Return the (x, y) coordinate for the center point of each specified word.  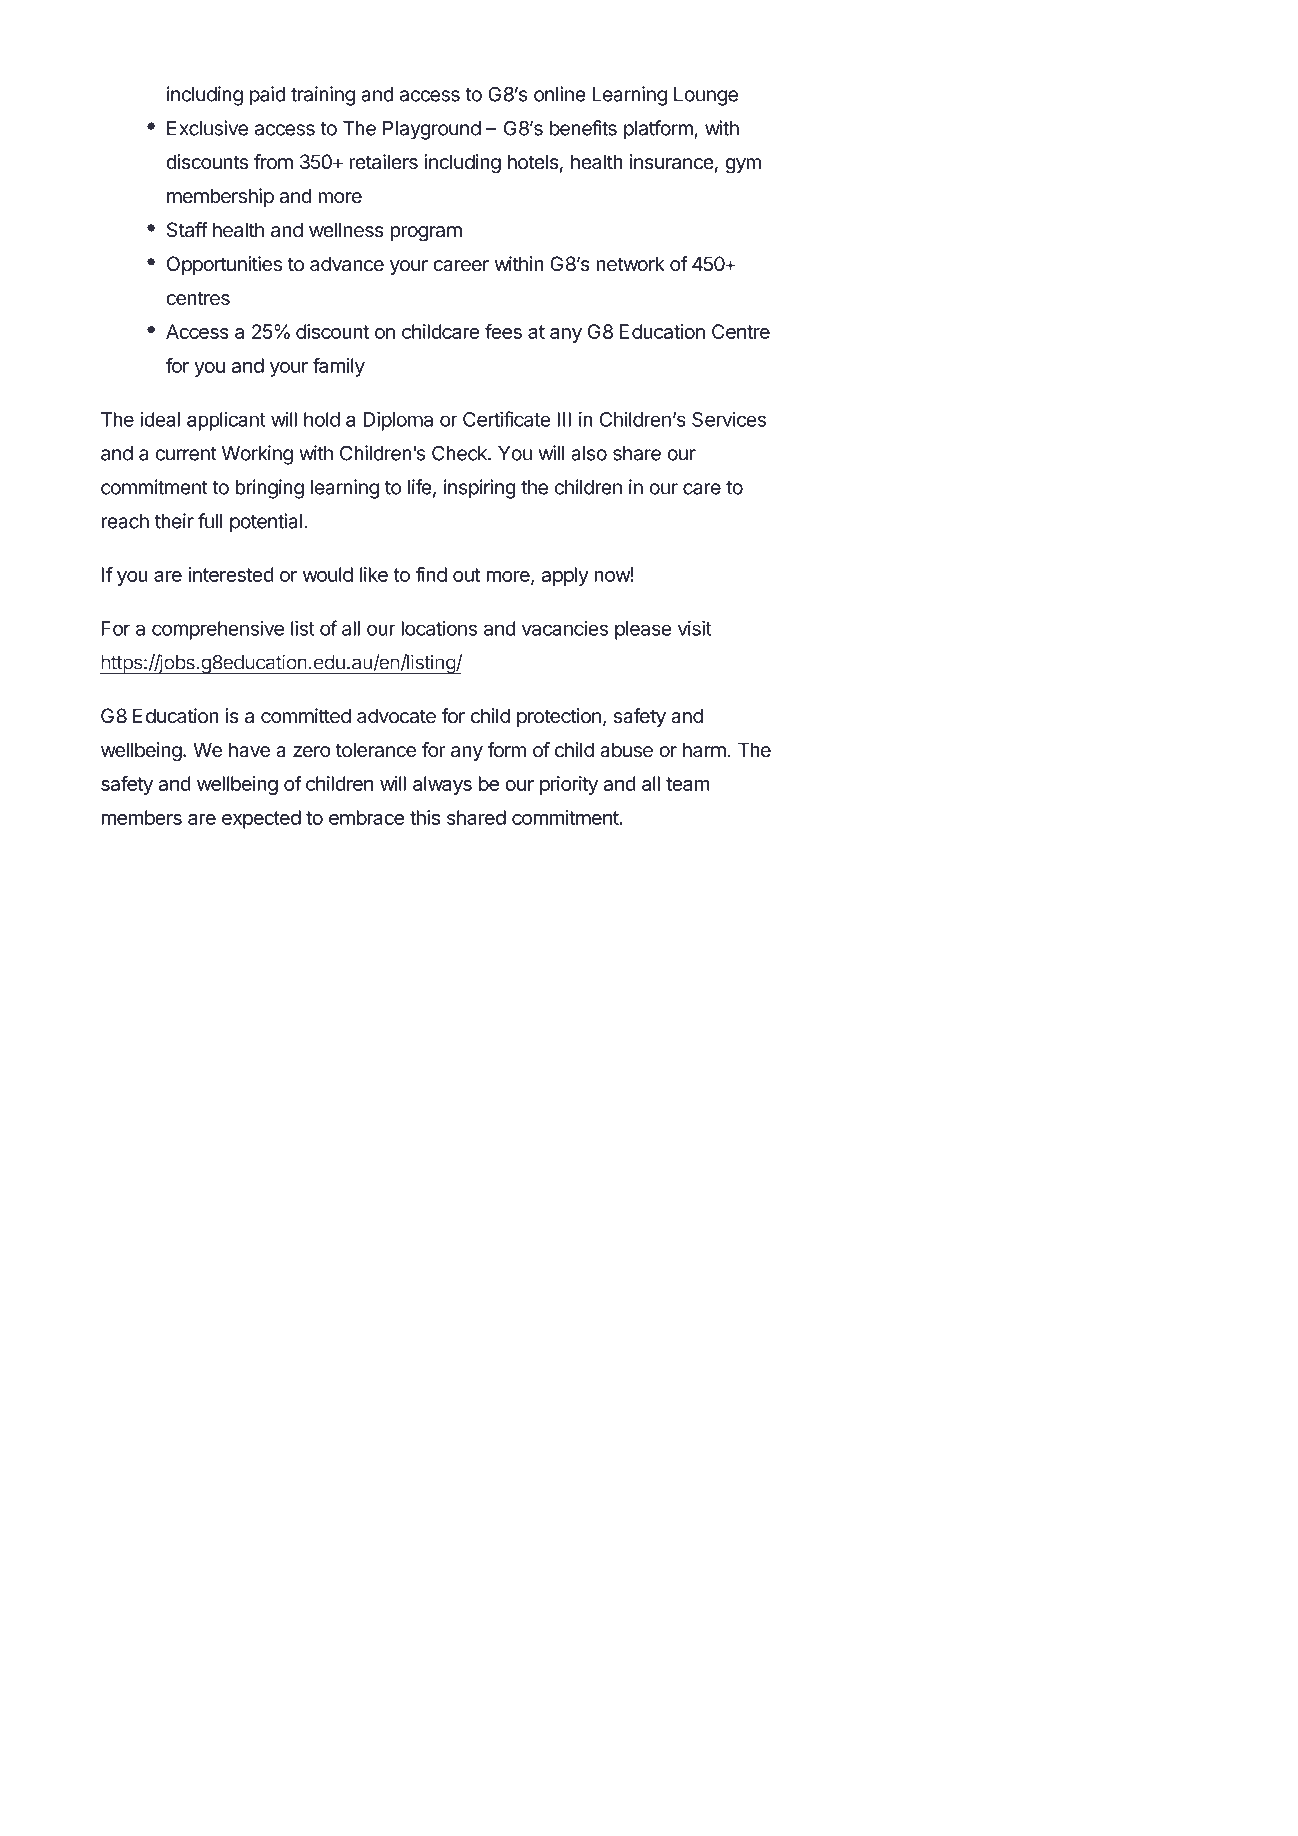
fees (503, 331)
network (630, 264)
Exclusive (207, 128)
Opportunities (224, 265)
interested (231, 574)
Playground (432, 130)
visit (695, 628)
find (431, 574)
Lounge (706, 96)
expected (261, 819)
